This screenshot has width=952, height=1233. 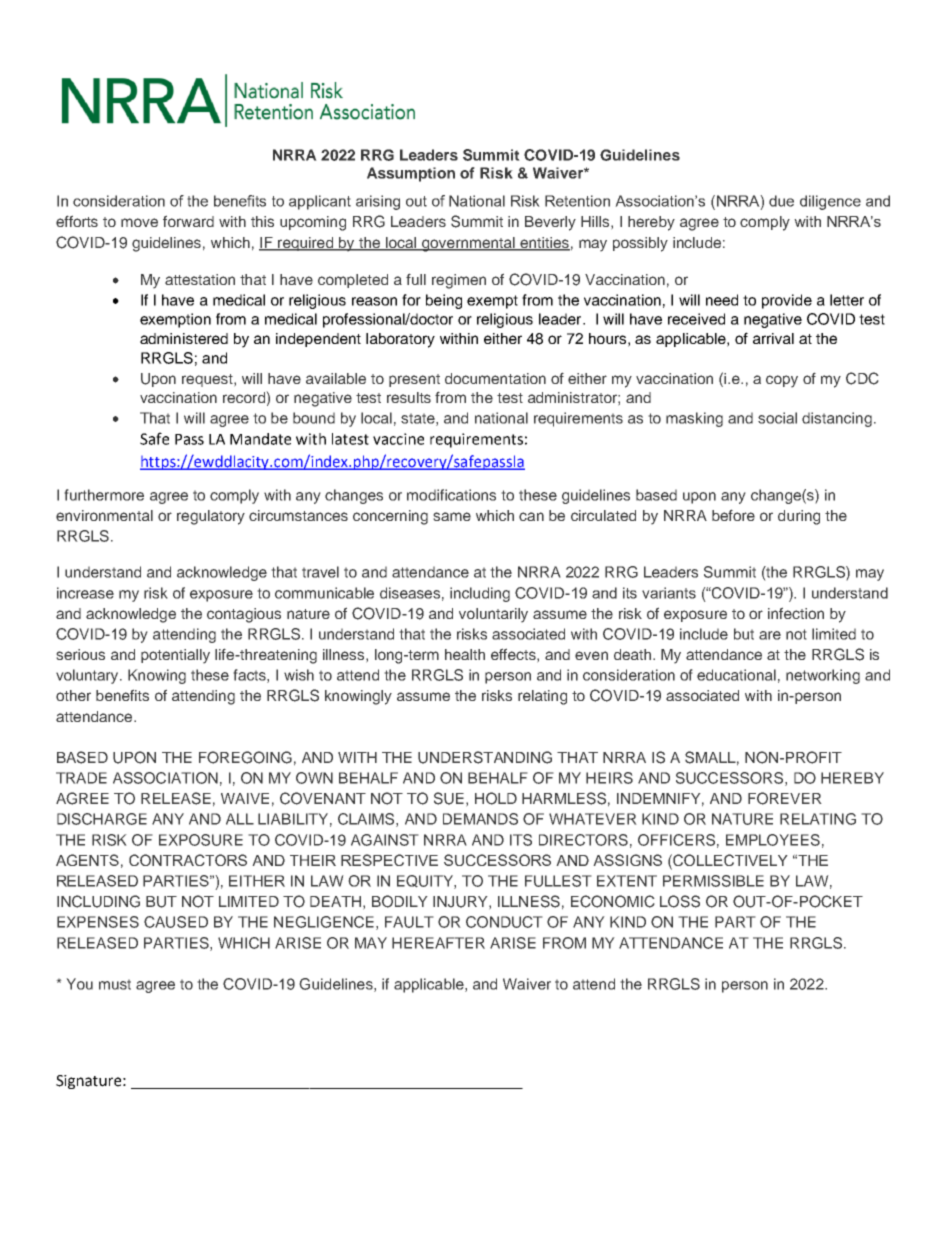 I want to click on DISCHARGE, so click(x=102, y=819).
